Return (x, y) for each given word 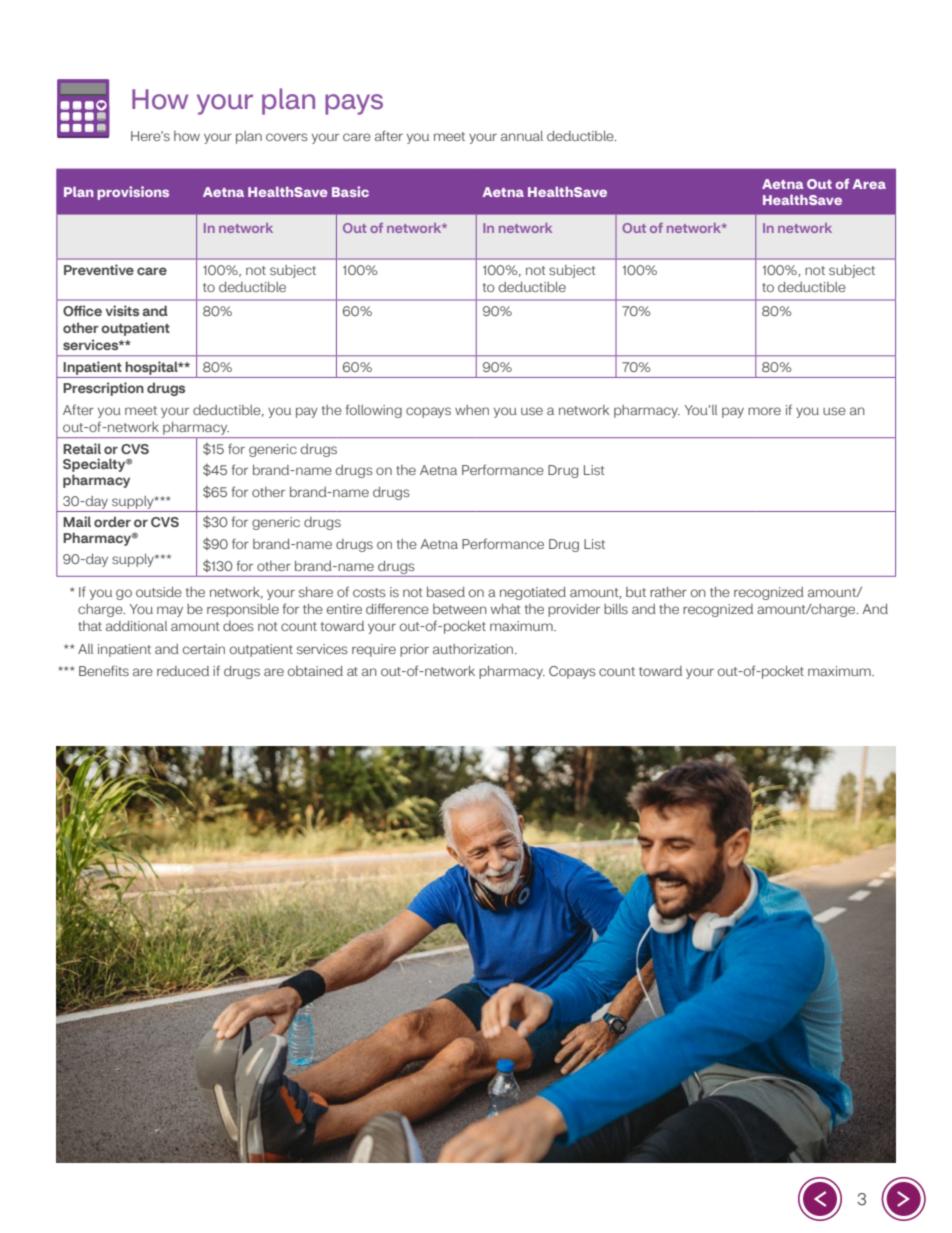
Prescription (103, 389)
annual (522, 136)
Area (869, 184)
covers (286, 137)
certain (204, 649)
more (764, 411)
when (472, 410)
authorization (474, 649)
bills (616, 609)
